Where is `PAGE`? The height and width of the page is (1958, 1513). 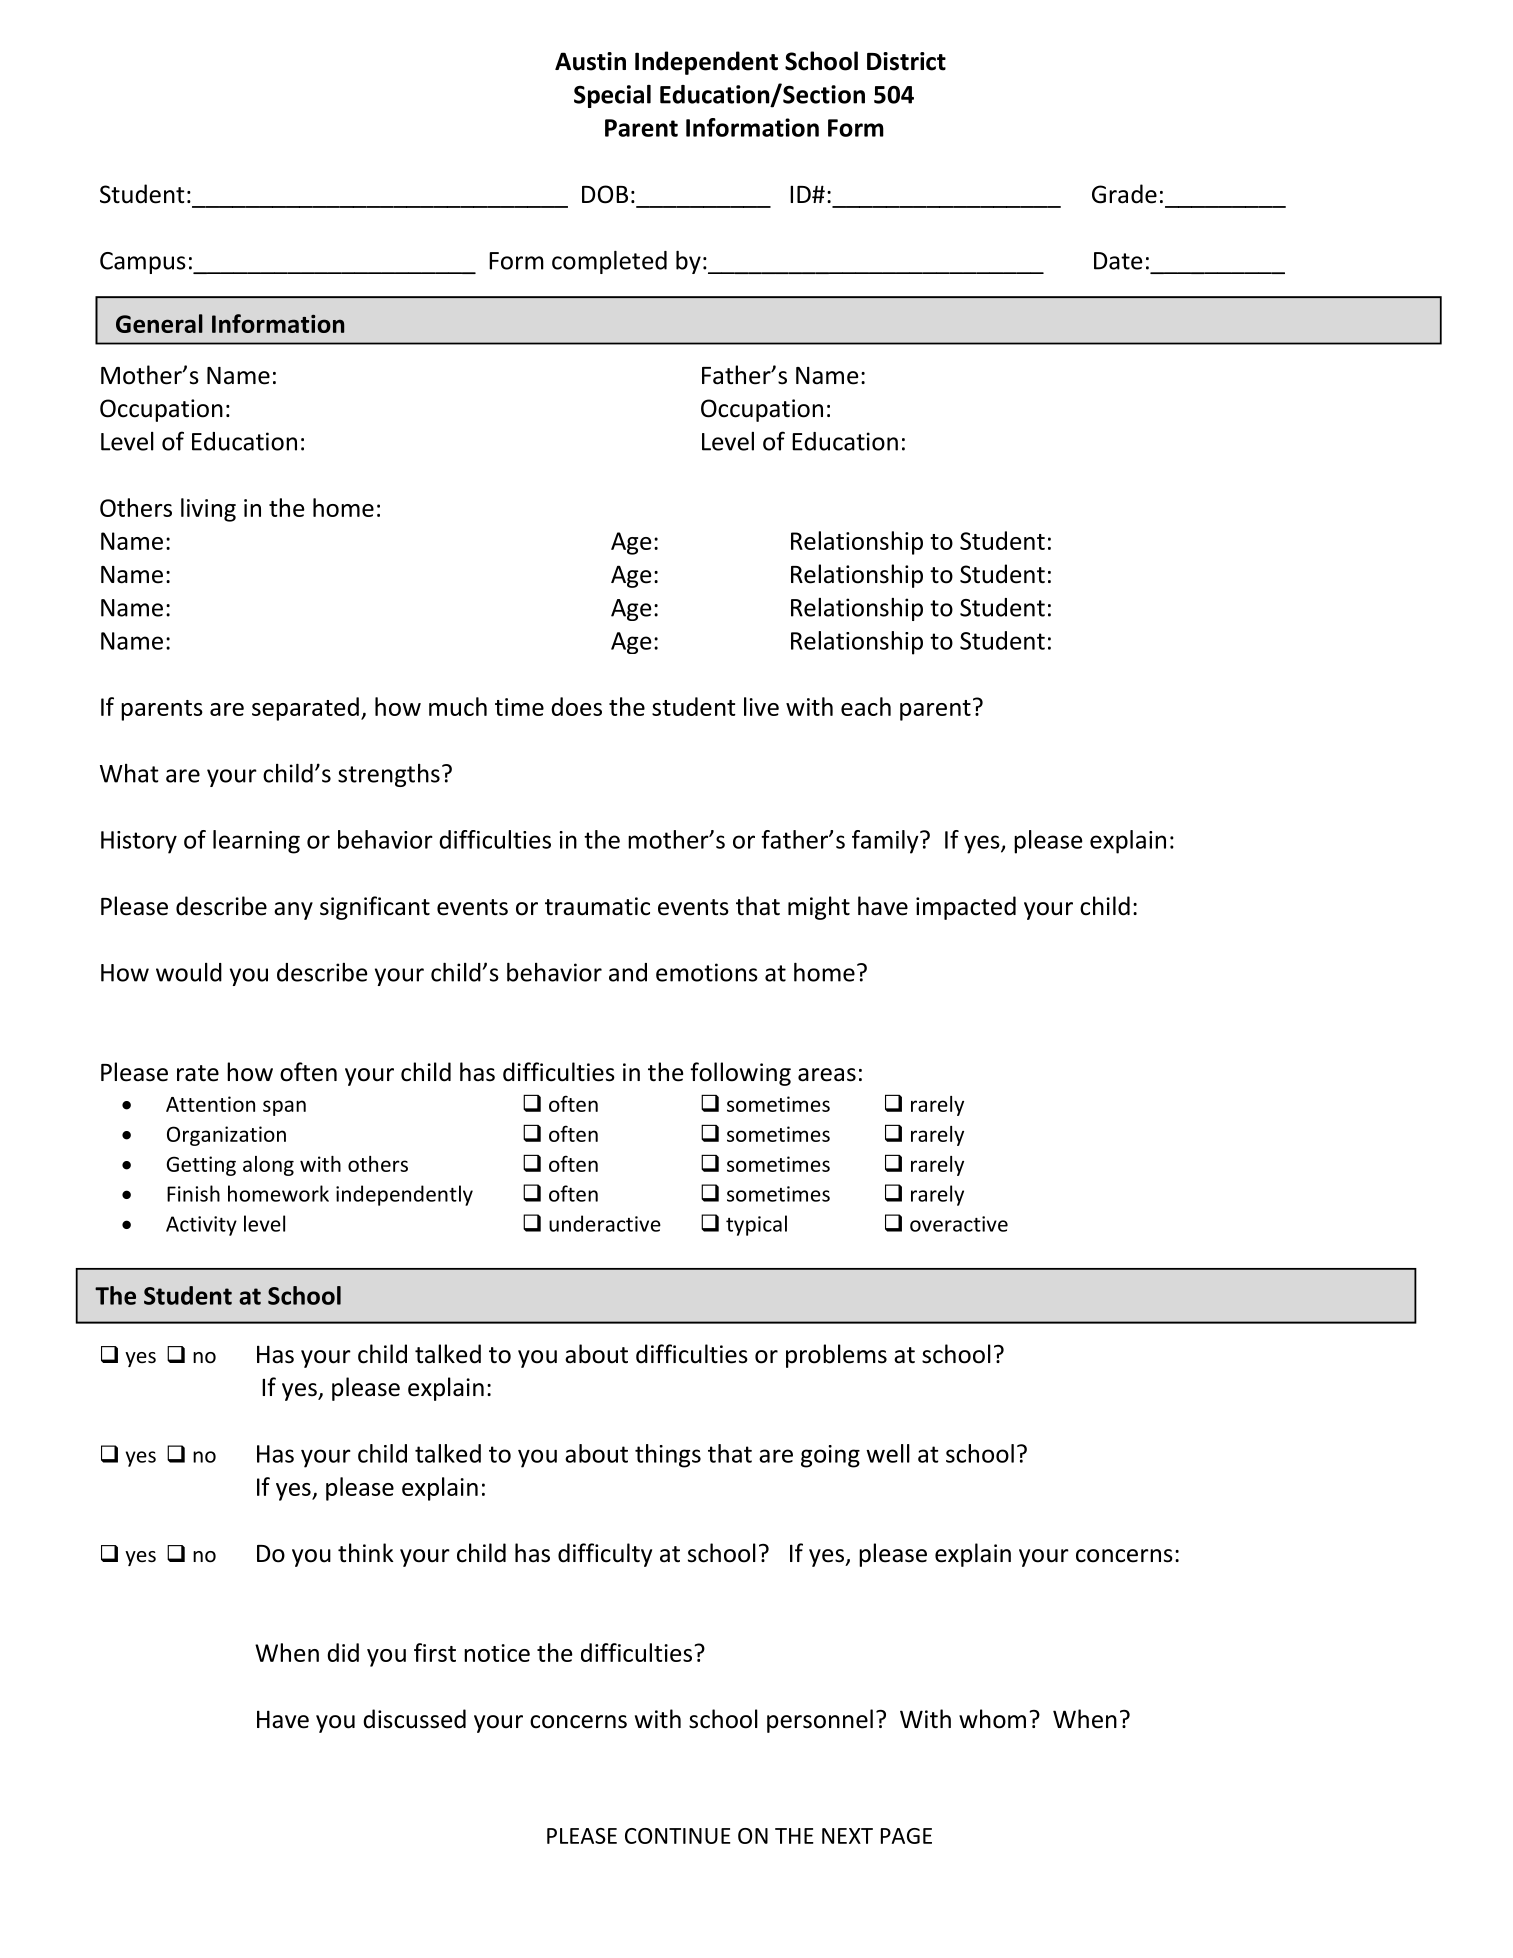
PAGE is located at coordinates (906, 1836).
